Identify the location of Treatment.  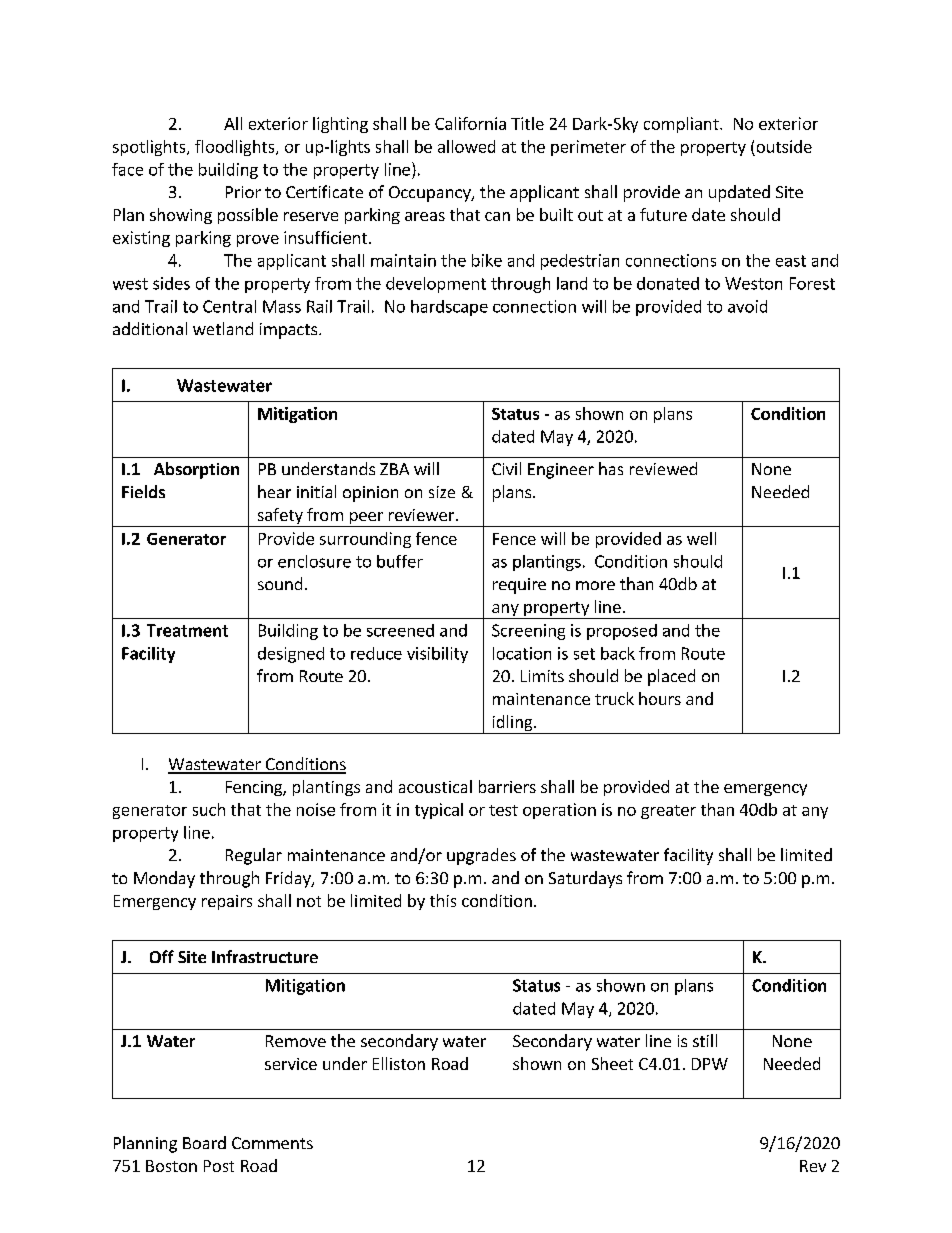
(187, 630).
